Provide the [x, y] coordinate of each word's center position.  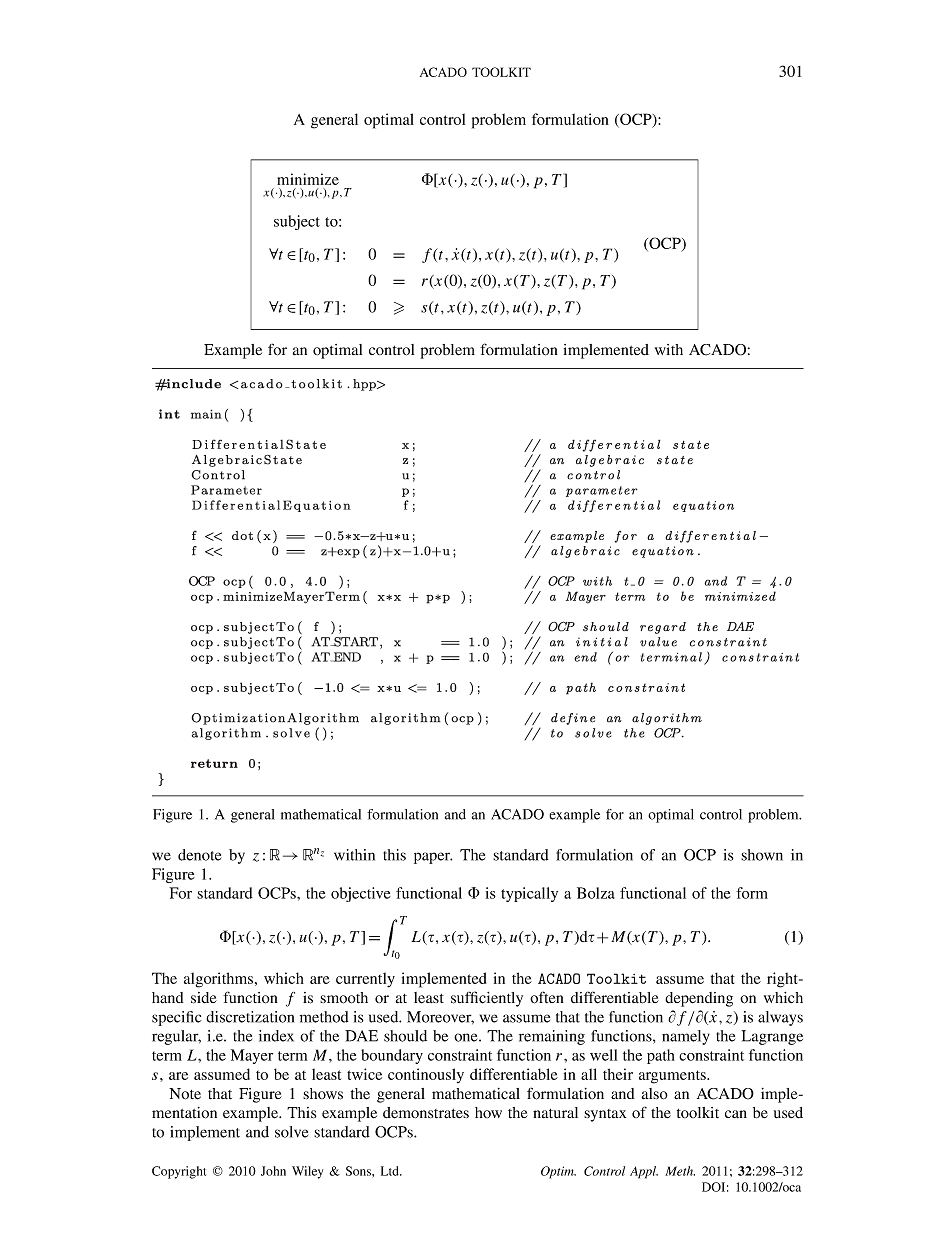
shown [762, 855]
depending [699, 999]
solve [291, 1132]
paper [433, 858]
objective [361, 894]
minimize [308, 179]
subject [297, 222]
